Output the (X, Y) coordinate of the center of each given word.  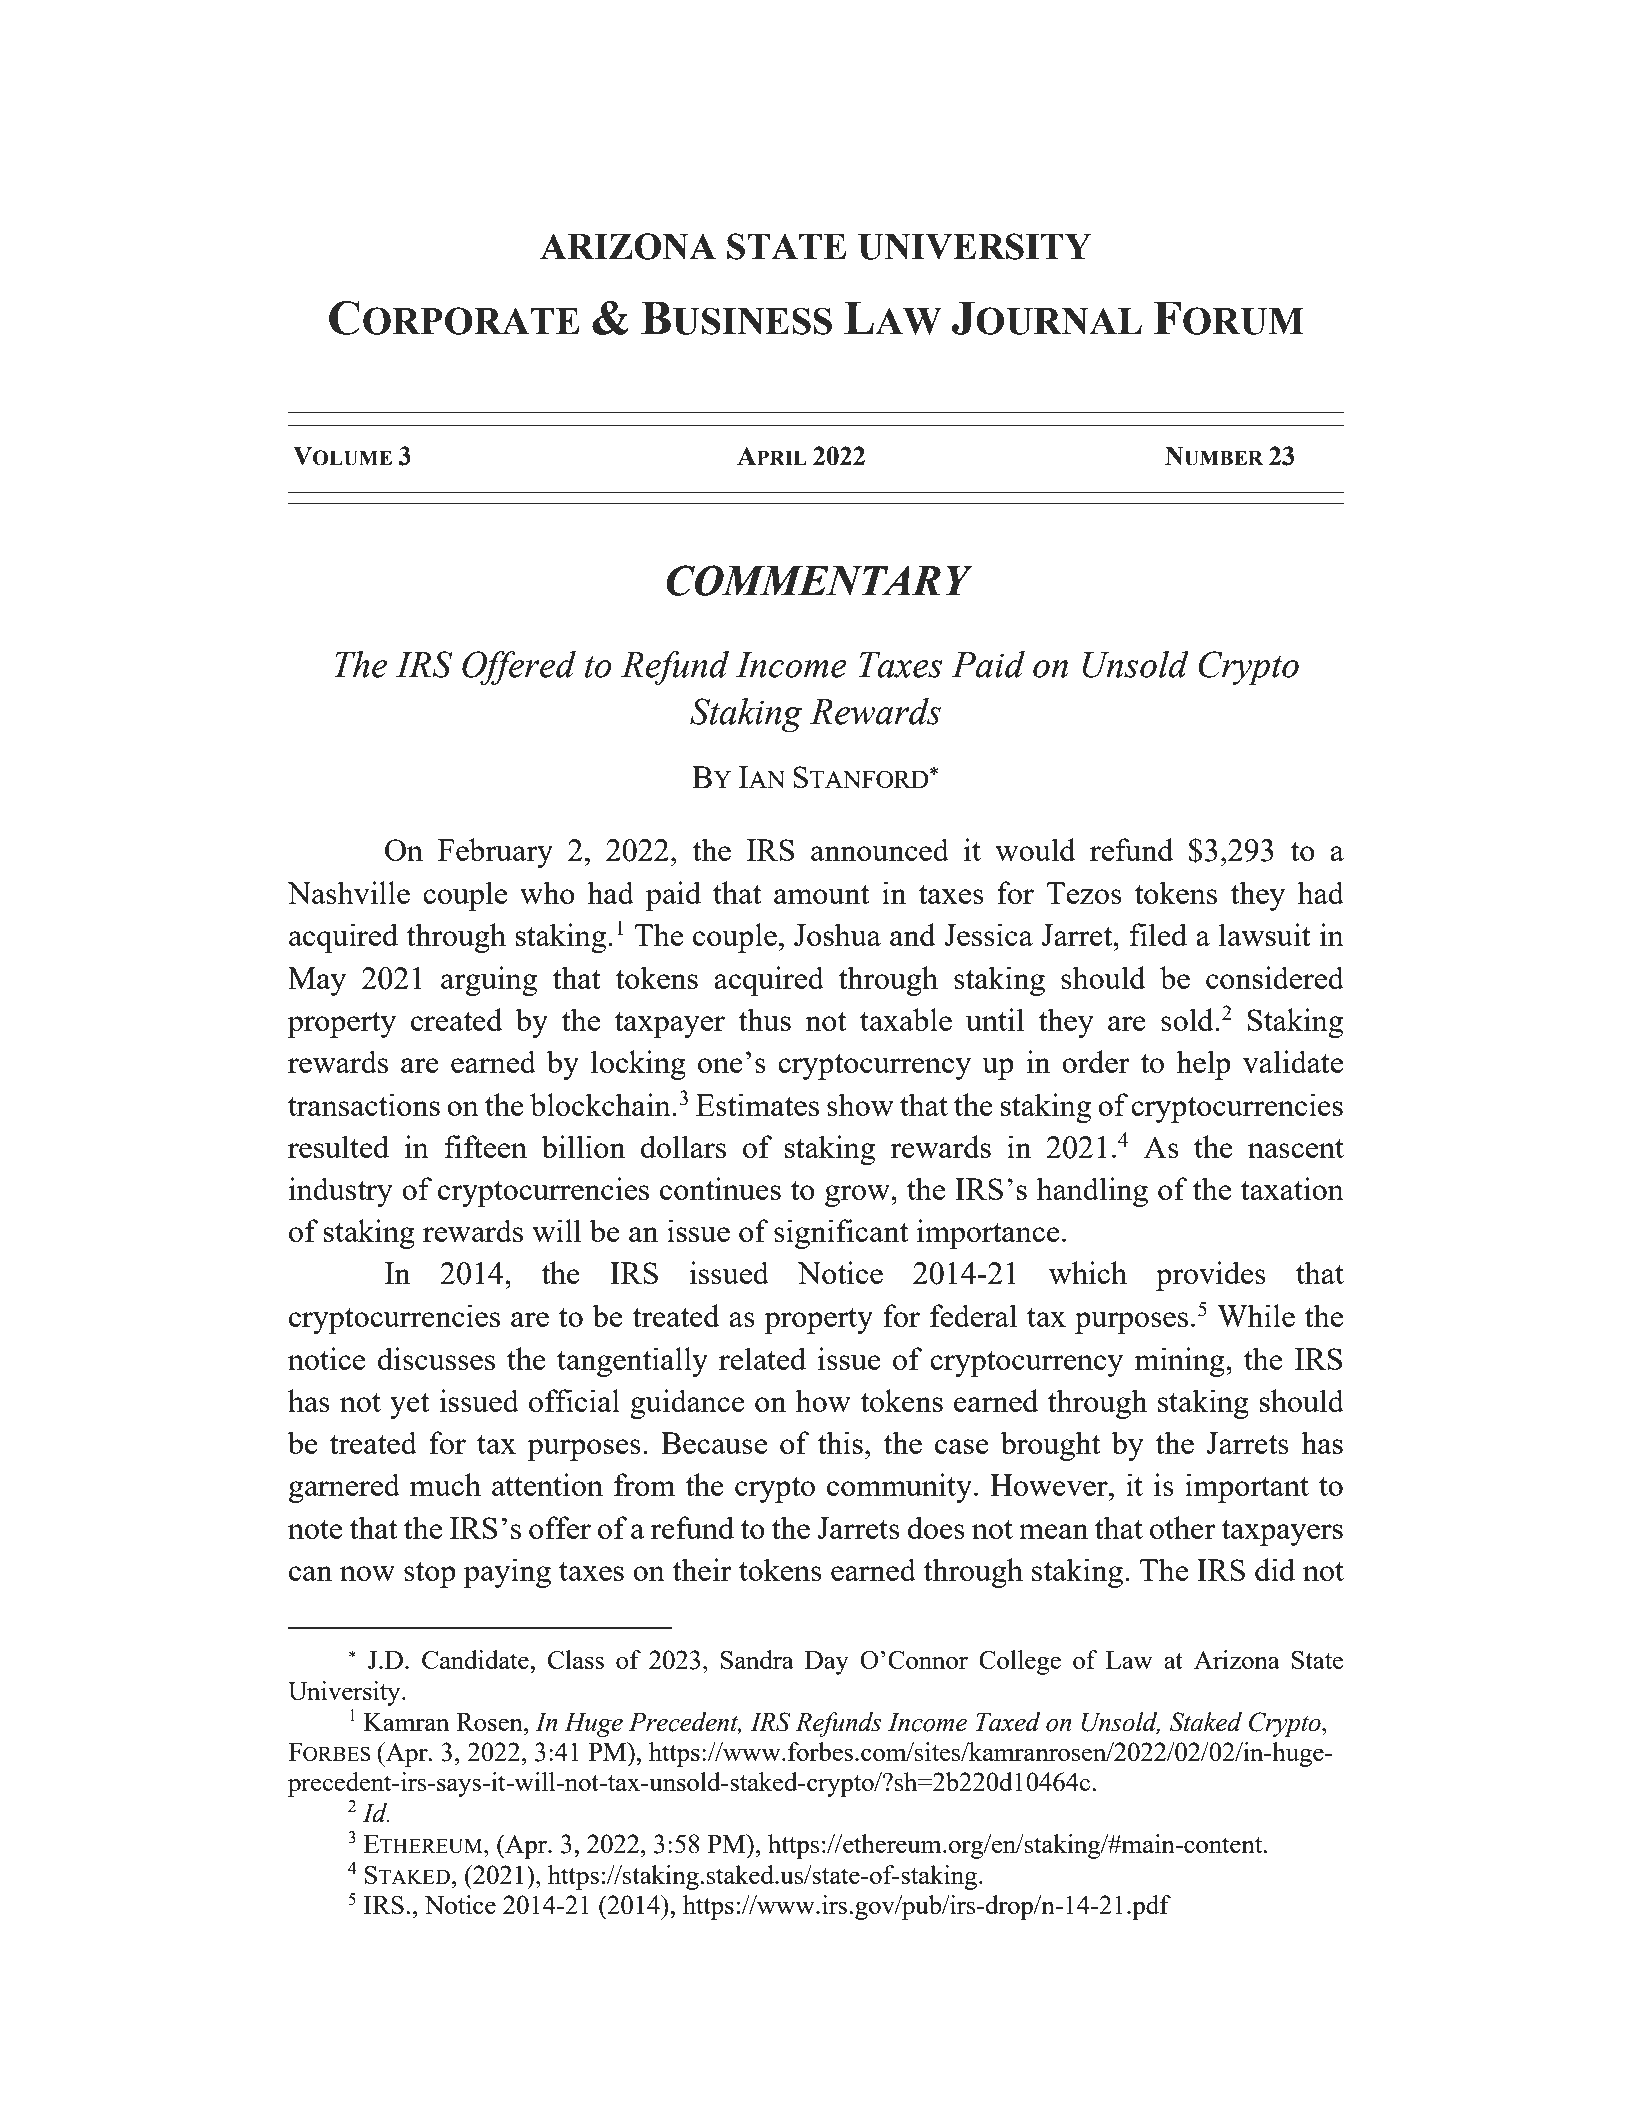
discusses (436, 1358)
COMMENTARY (819, 580)
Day (827, 1663)
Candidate (476, 1659)
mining (1180, 1362)
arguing (489, 981)
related (762, 1358)
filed (1158, 934)
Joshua (837, 934)
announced (880, 849)
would (1035, 849)
